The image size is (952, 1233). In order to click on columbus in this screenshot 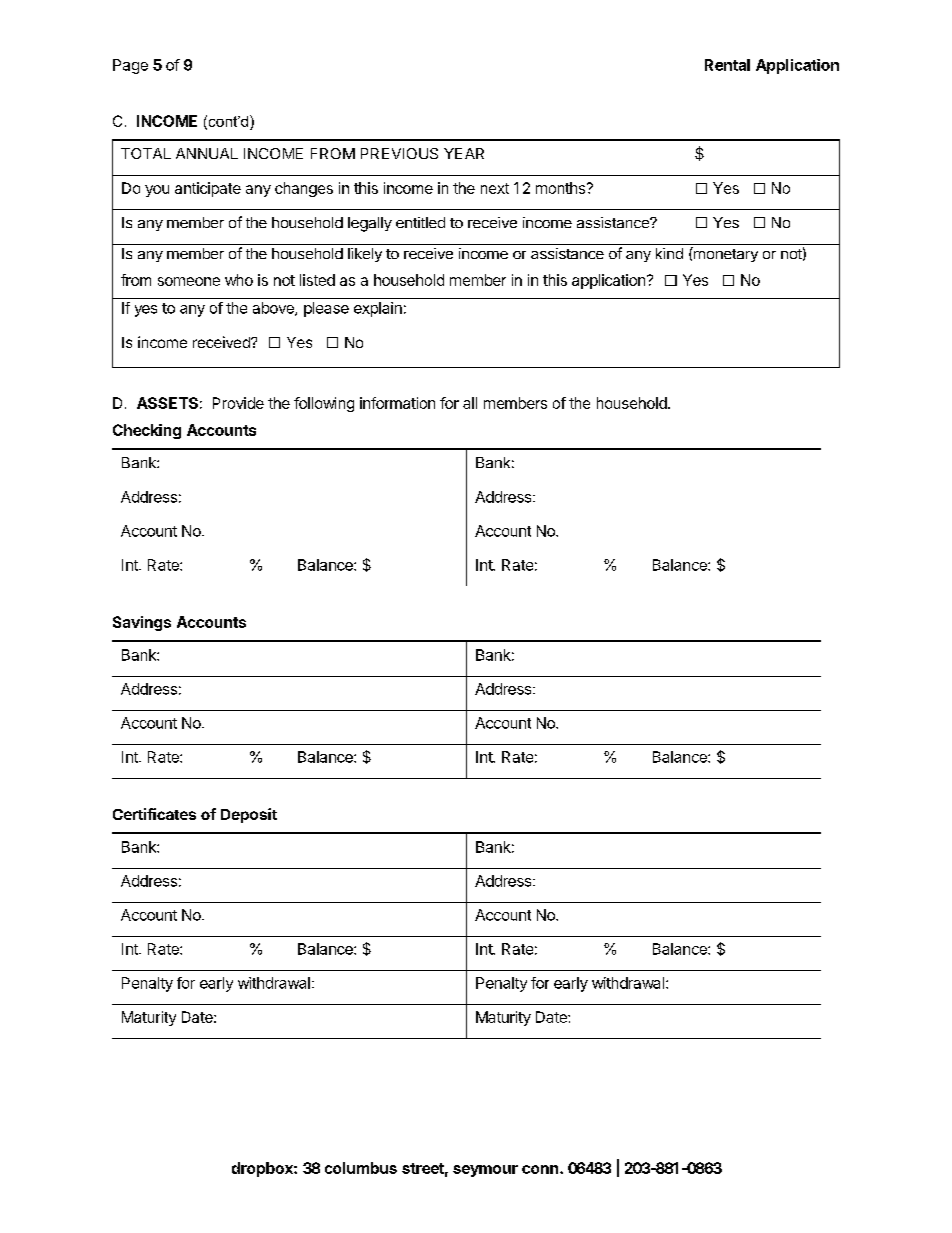, I will do `click(361, 1168)`.
